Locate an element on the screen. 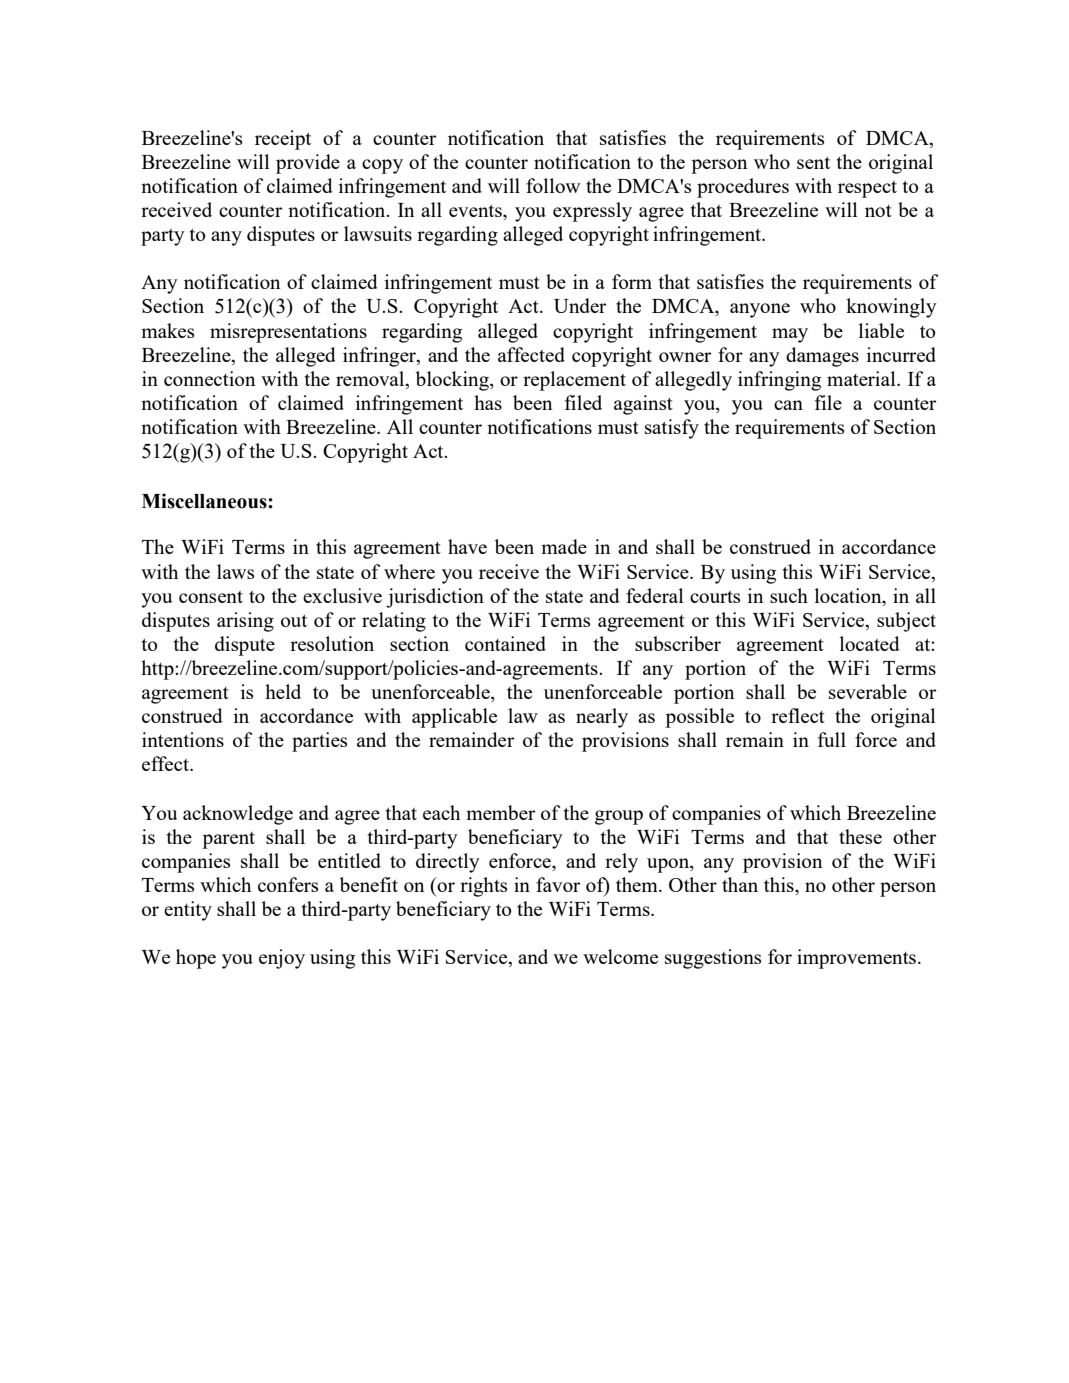 The width and height of the screenshot is (1069, 1383). enjoy is located at coordinates (282, 959).
